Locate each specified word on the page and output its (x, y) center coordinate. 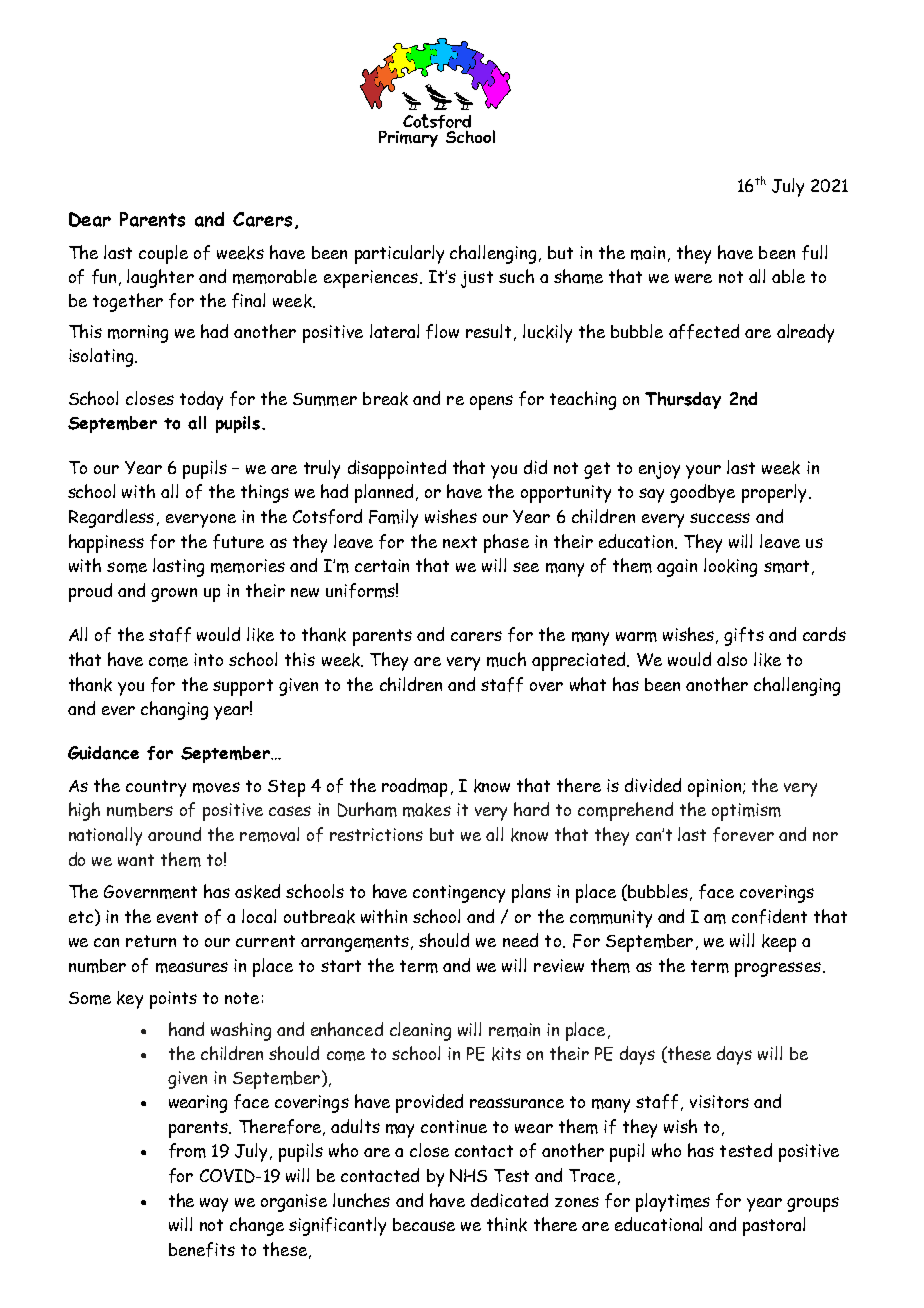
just (477, 279)
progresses (778, 969)
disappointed (397, 469)
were (693, 278)
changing (174, 710)
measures (192, 967)
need (520, 940)
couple (163, 254)
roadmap (414, 787)
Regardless (111, 518)
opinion (716, 788)
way (214, 1205)
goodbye (702, 493)
